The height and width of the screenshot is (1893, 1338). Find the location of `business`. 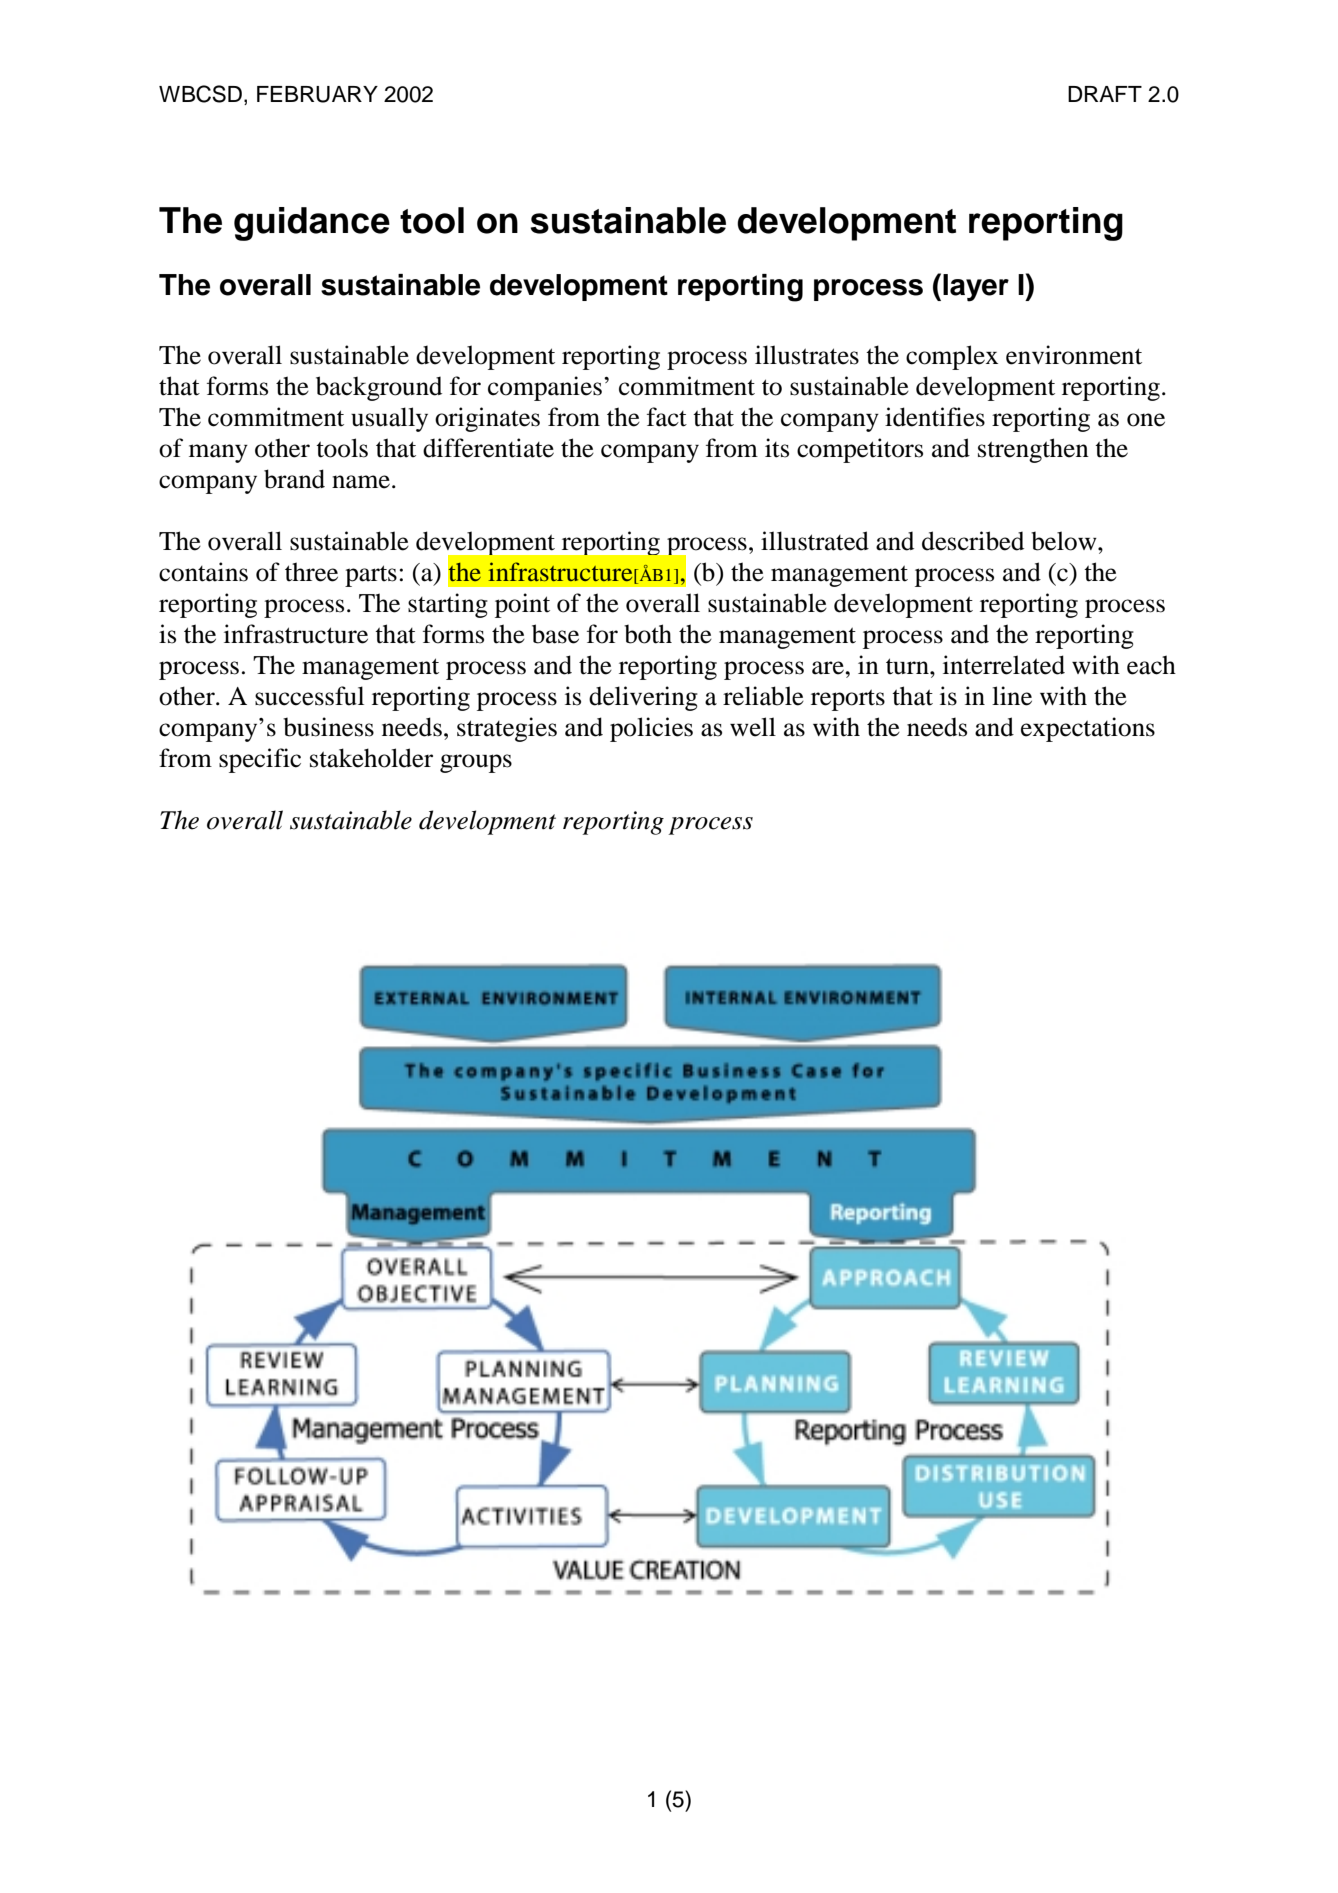

business is located at coordinates (328, 727).
